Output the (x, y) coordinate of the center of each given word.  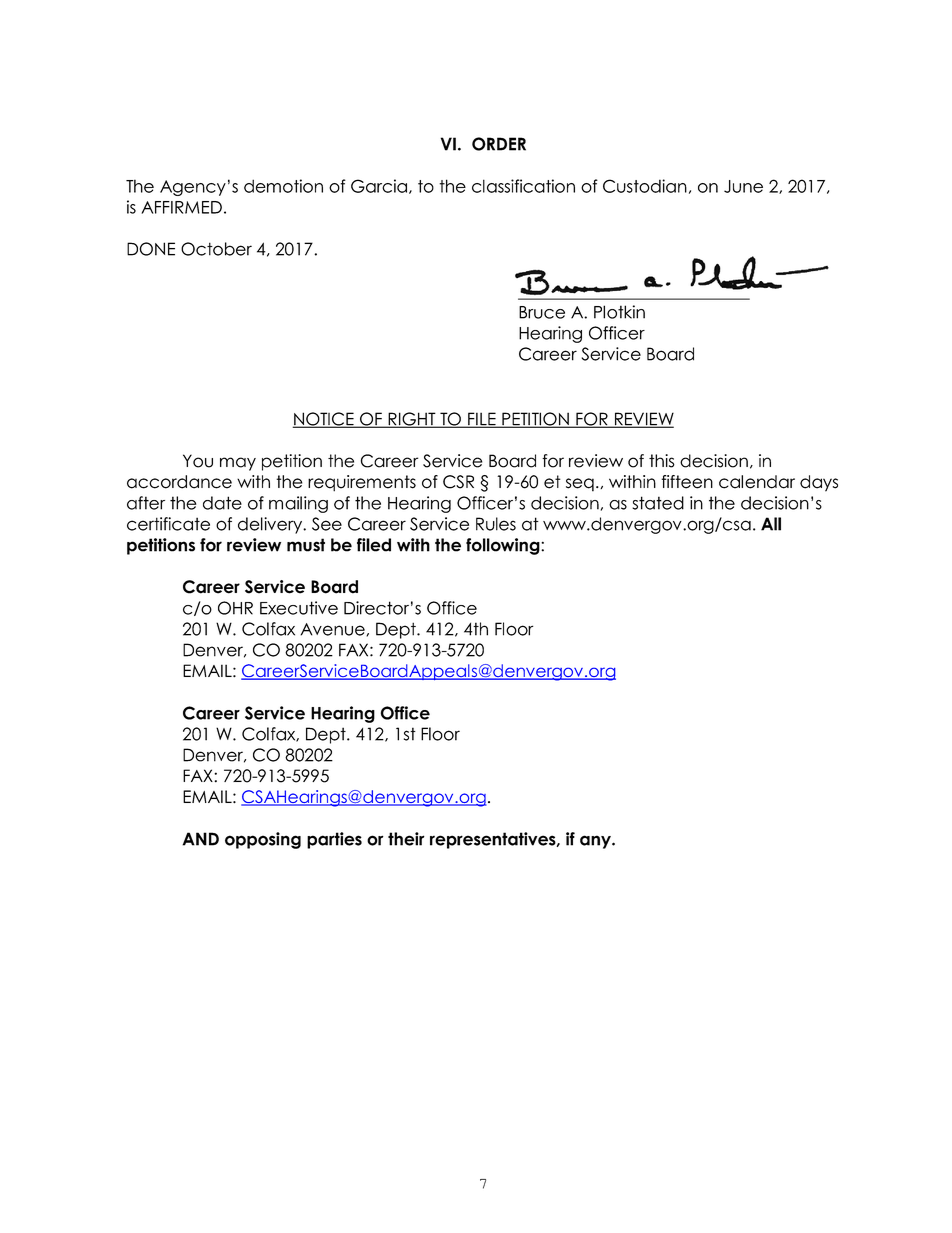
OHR (235, 608)
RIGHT (412, 420)
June (743, 186)
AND (200, 839)
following (504, 546)
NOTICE (324, 420)
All (771, 524)
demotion (283, 186)
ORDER (499, 144)
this (662, 461)
